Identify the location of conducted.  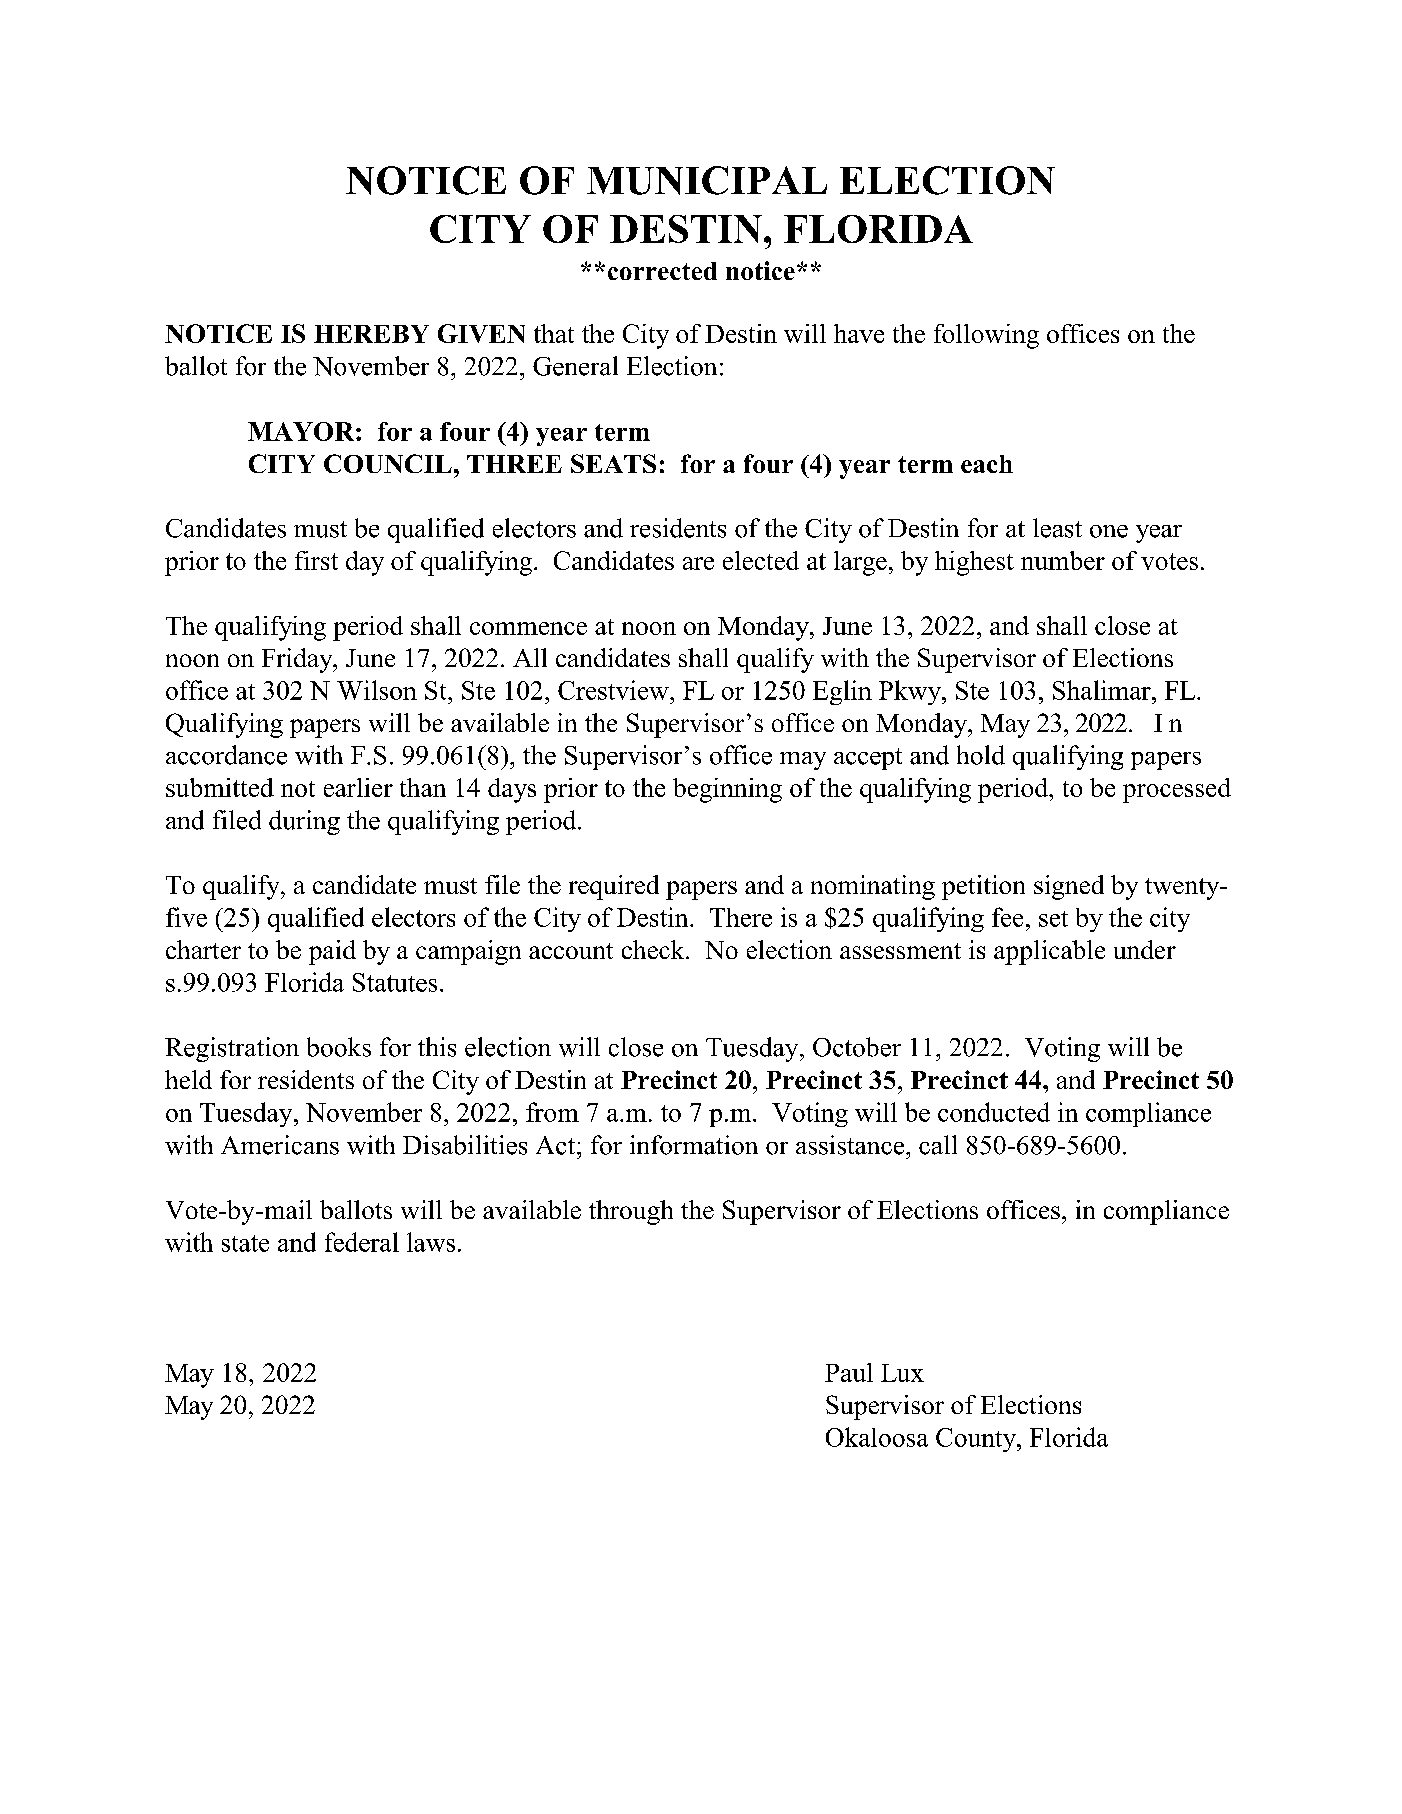
(994, 1112).
